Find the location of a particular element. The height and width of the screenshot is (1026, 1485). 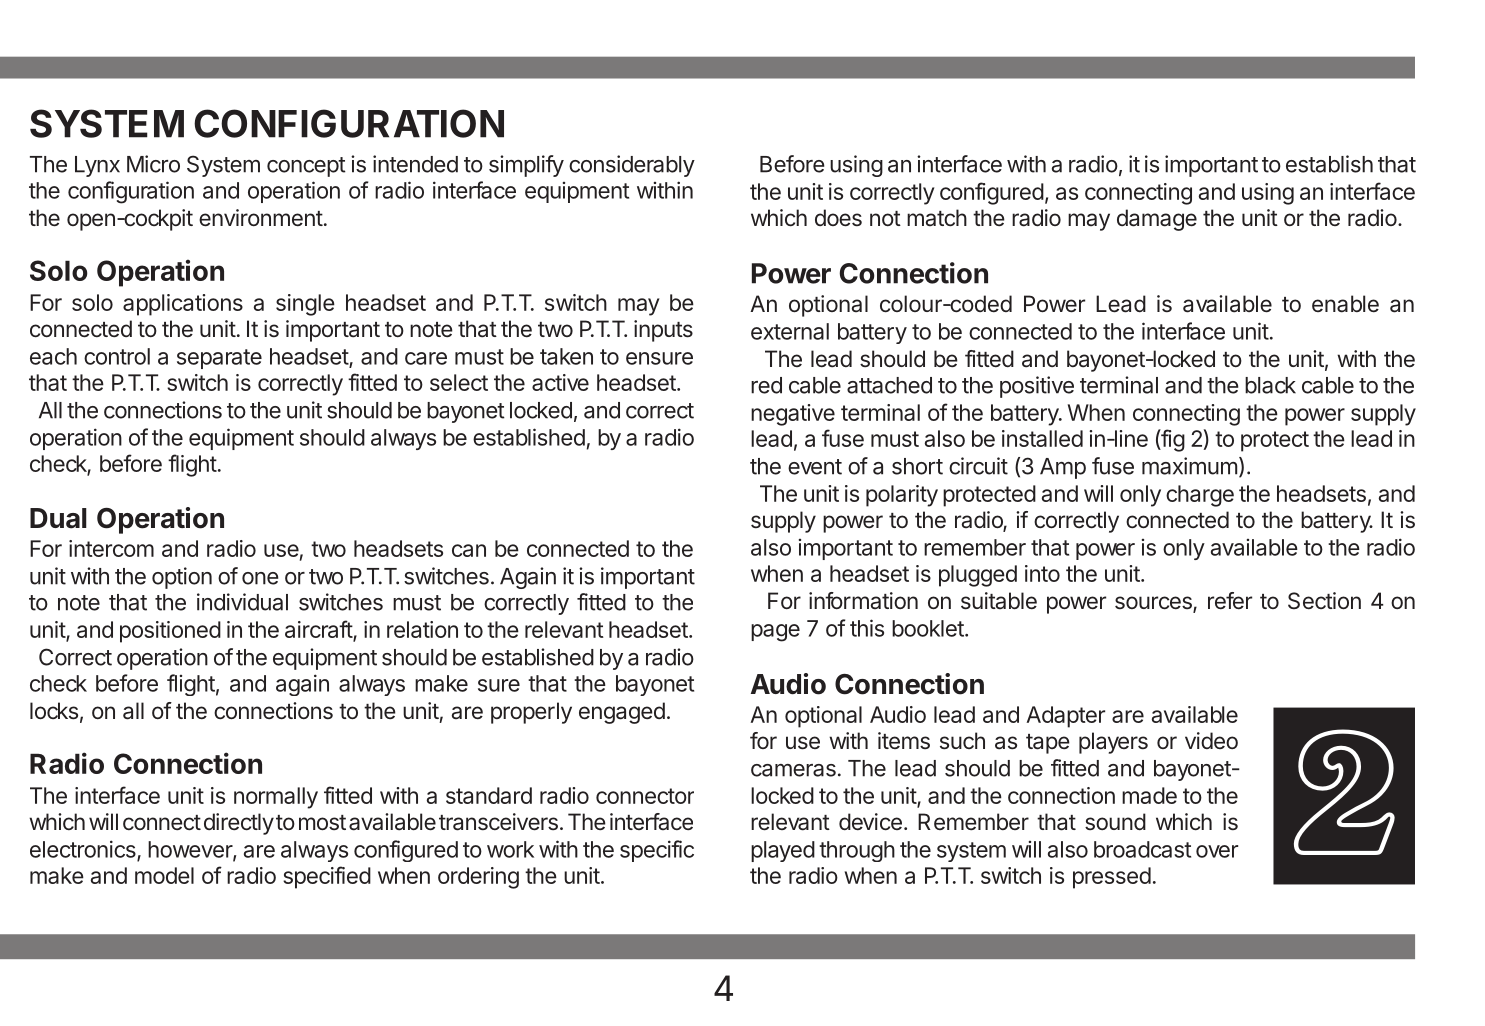

considerably is located at coordinates (632, 166).
